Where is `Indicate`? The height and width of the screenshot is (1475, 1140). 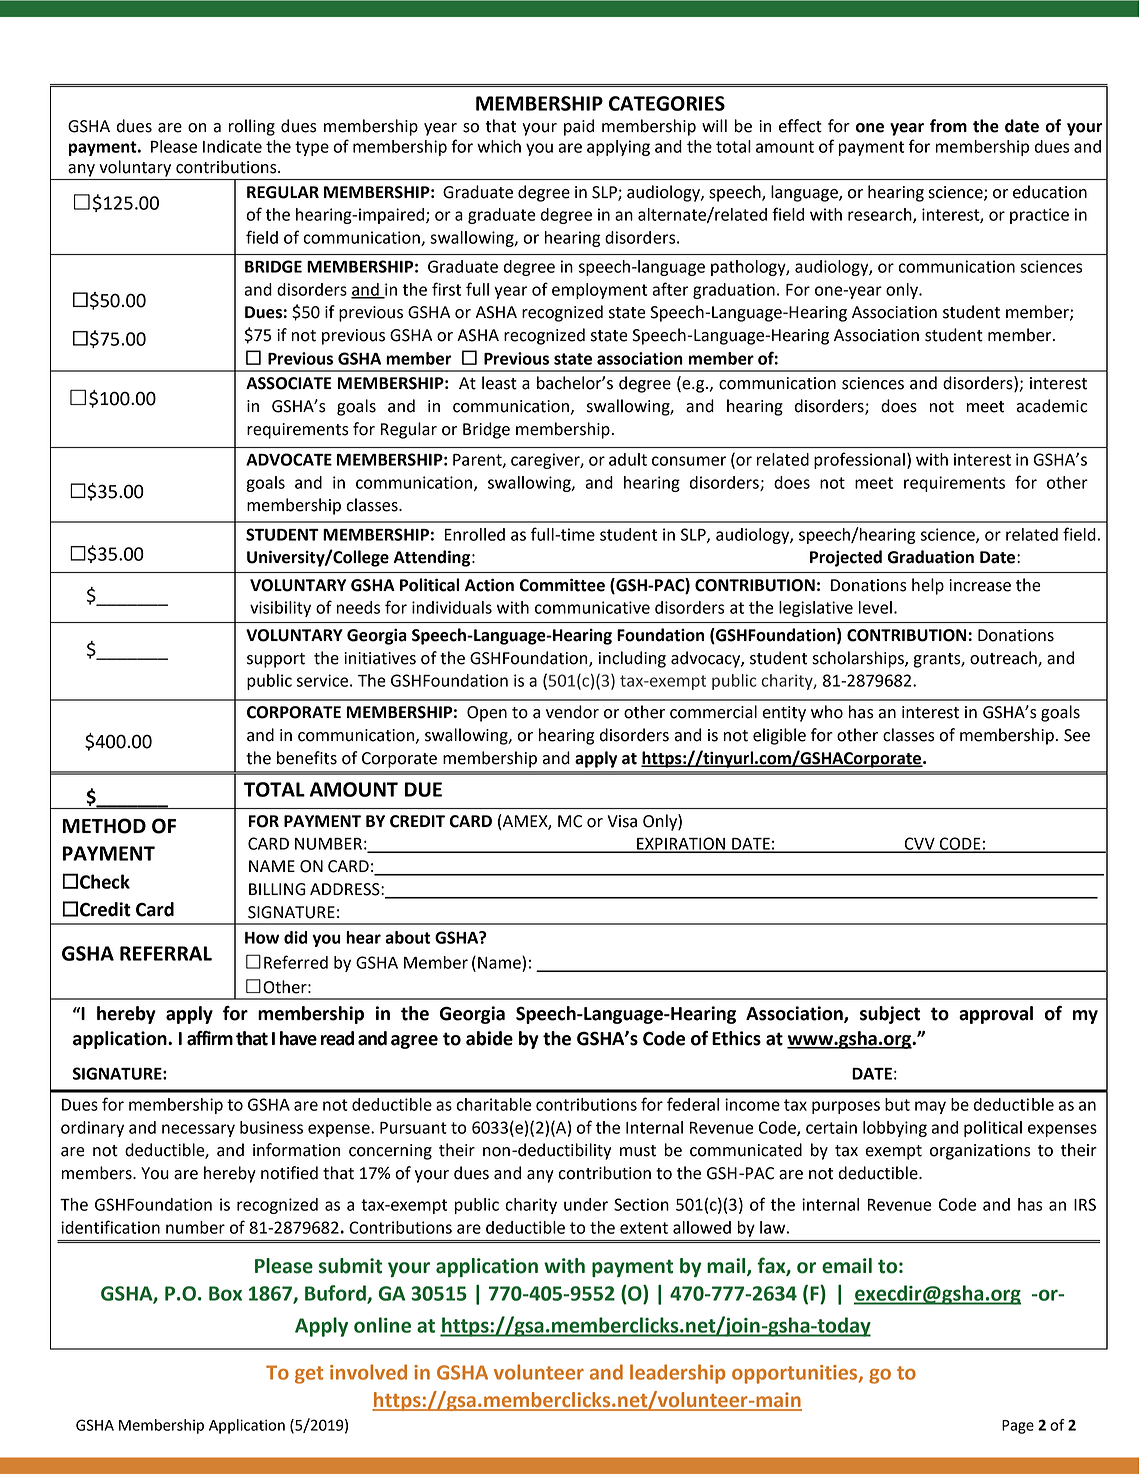
Indicate is located at coordinates (232, 146).
